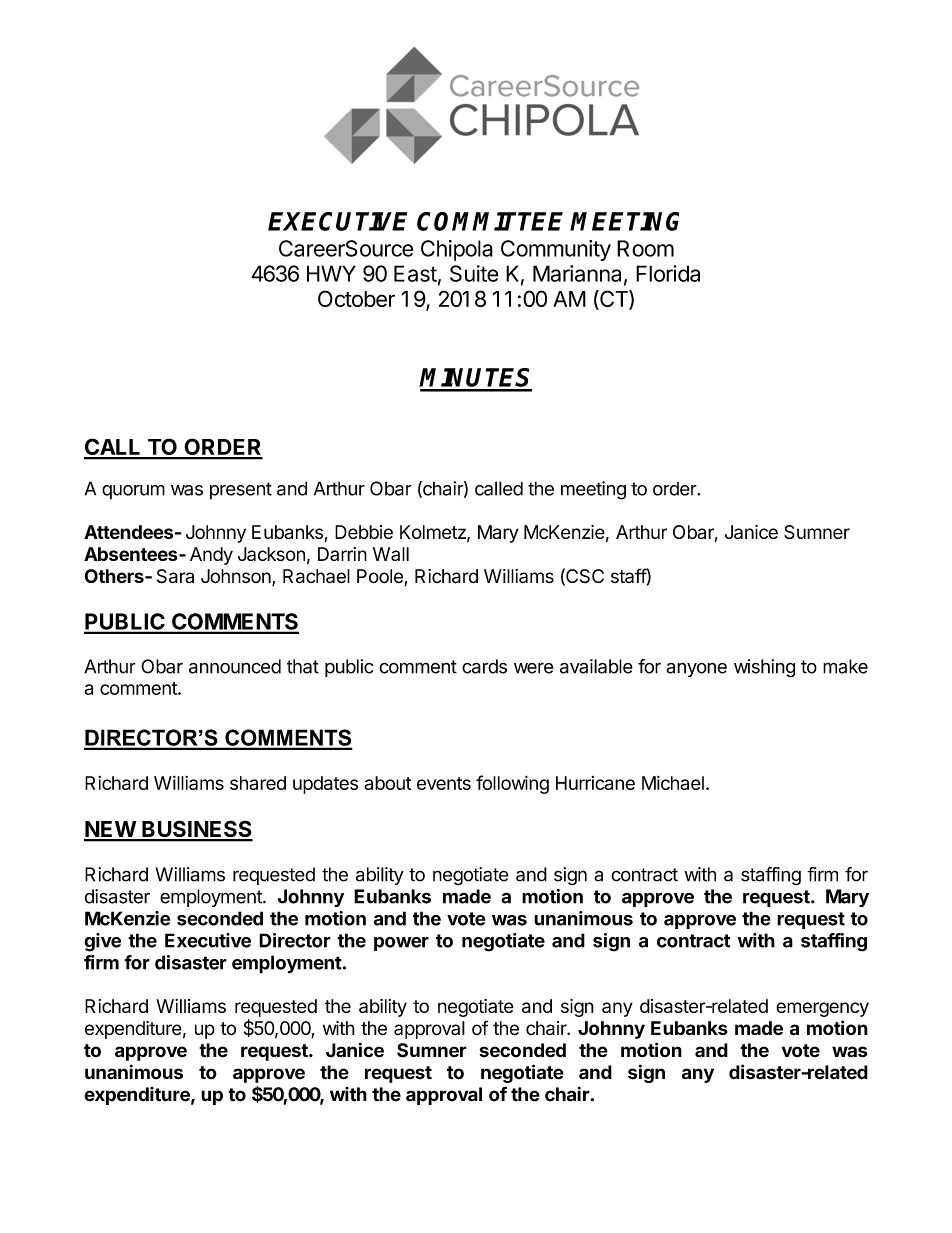  I want to click on events, so click(444, 783).
